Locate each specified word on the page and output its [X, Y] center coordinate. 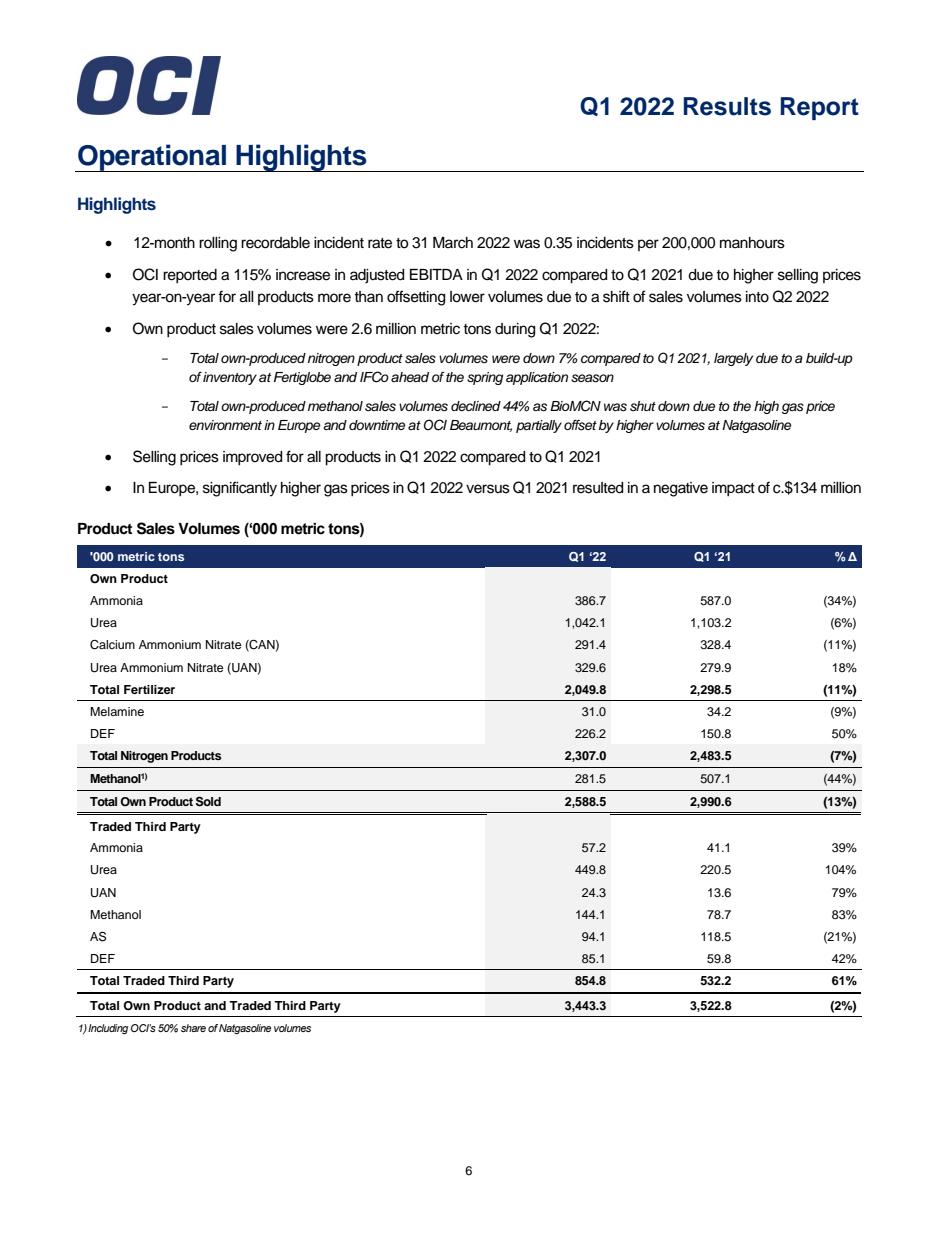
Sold [208, 801]
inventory [230, 378]
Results [727, 106]
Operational [152, 158]
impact [733, 489]
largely [733, 359]
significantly [240, 489]
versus [488, 489]
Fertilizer [149, 689]
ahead [410, 377]
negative [681, 489]
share [193, 1028]
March [453, 243]
